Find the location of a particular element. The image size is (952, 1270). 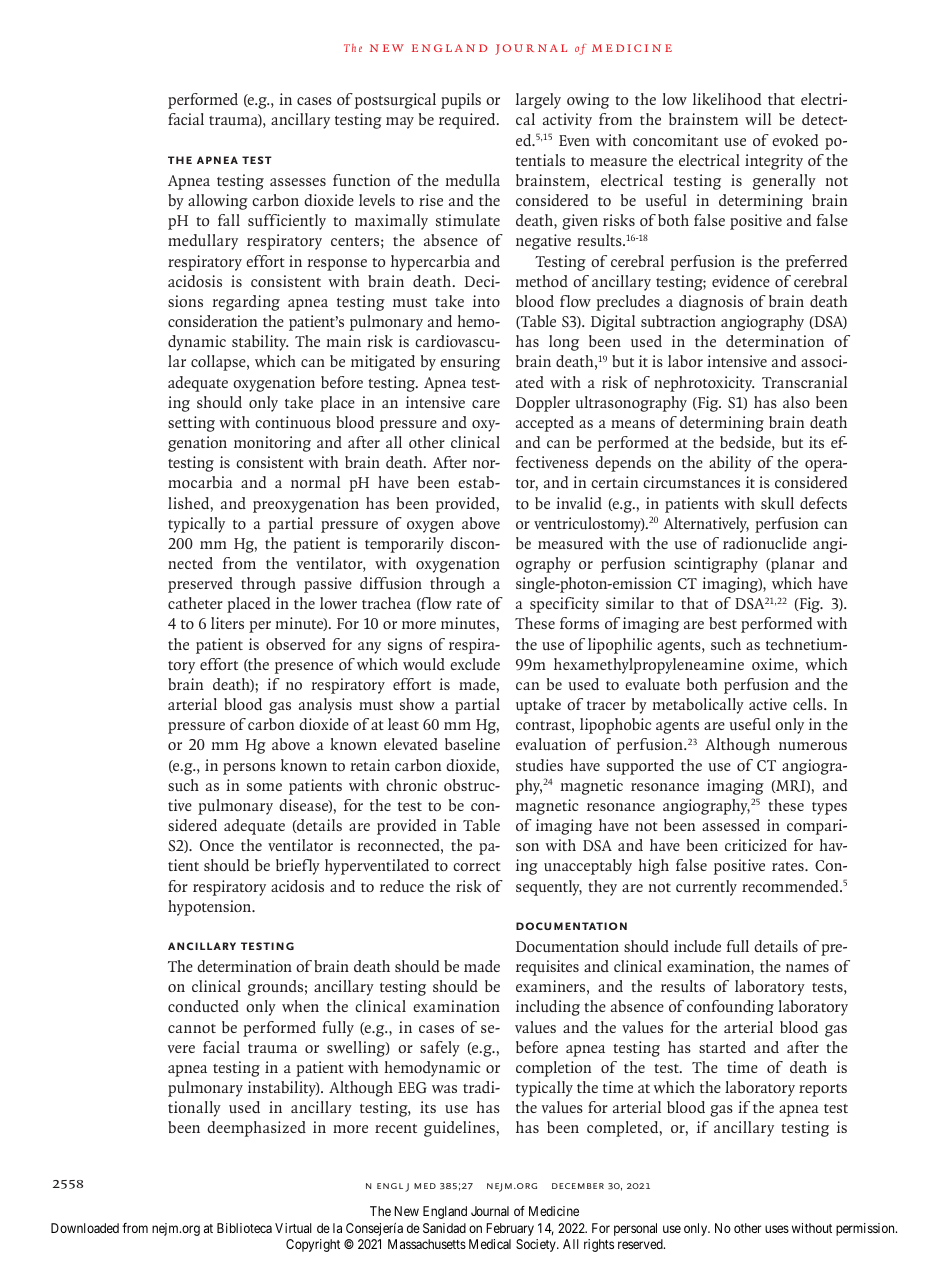

Downloaded is located at coordinates (85, 1228).
